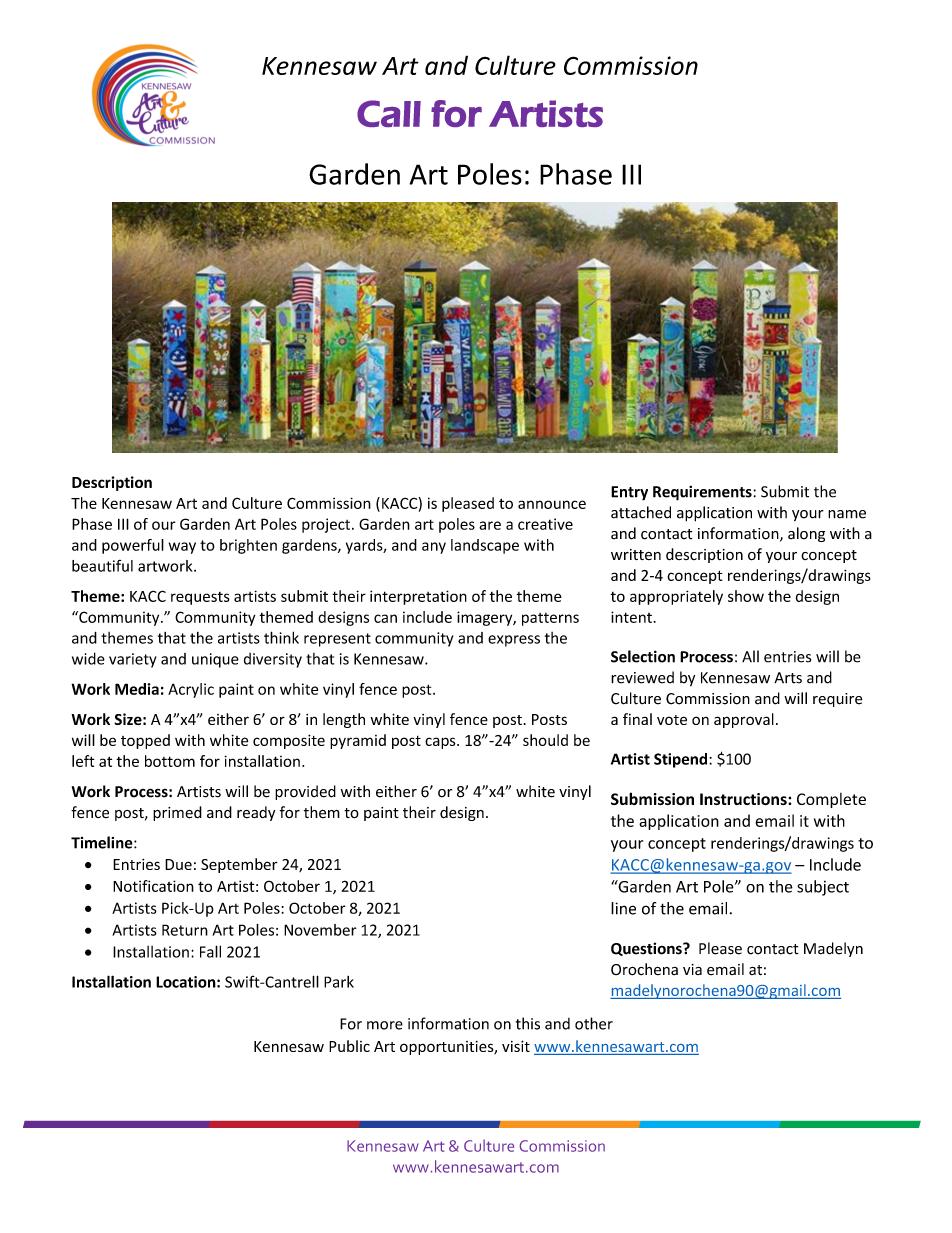  What do you see at coordinates (210, 951) in the image?
I see `Fall` at bounding box center [210, 951].
